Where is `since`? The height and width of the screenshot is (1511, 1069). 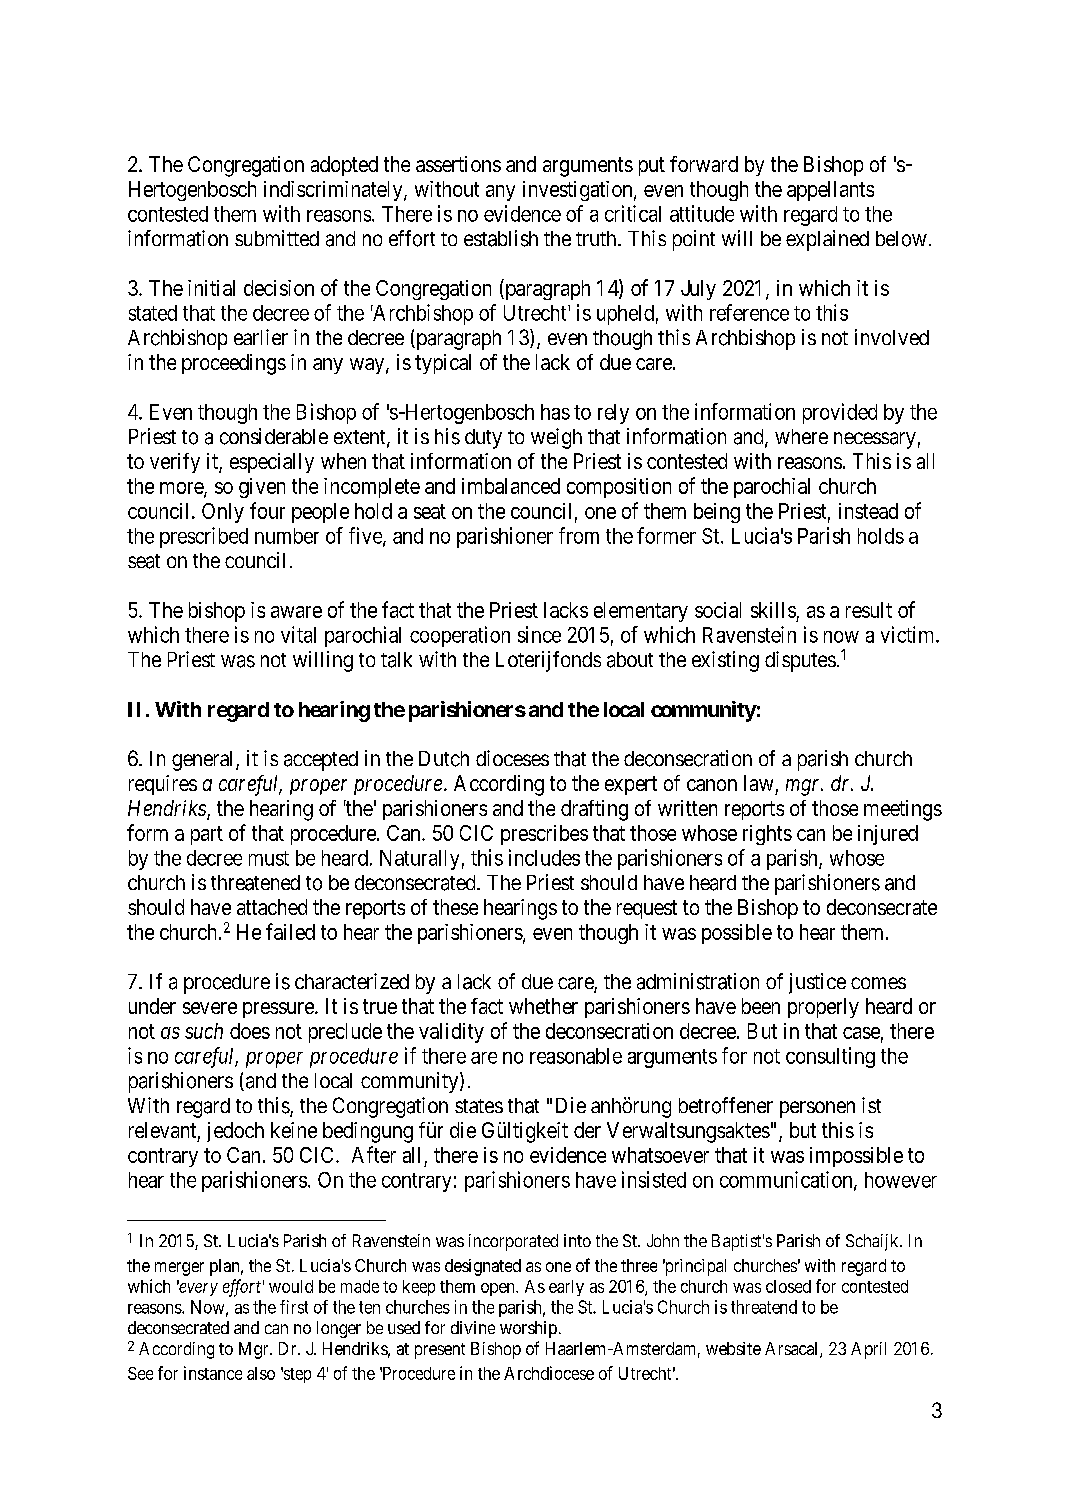 since is located at coordinates (539, 634).
